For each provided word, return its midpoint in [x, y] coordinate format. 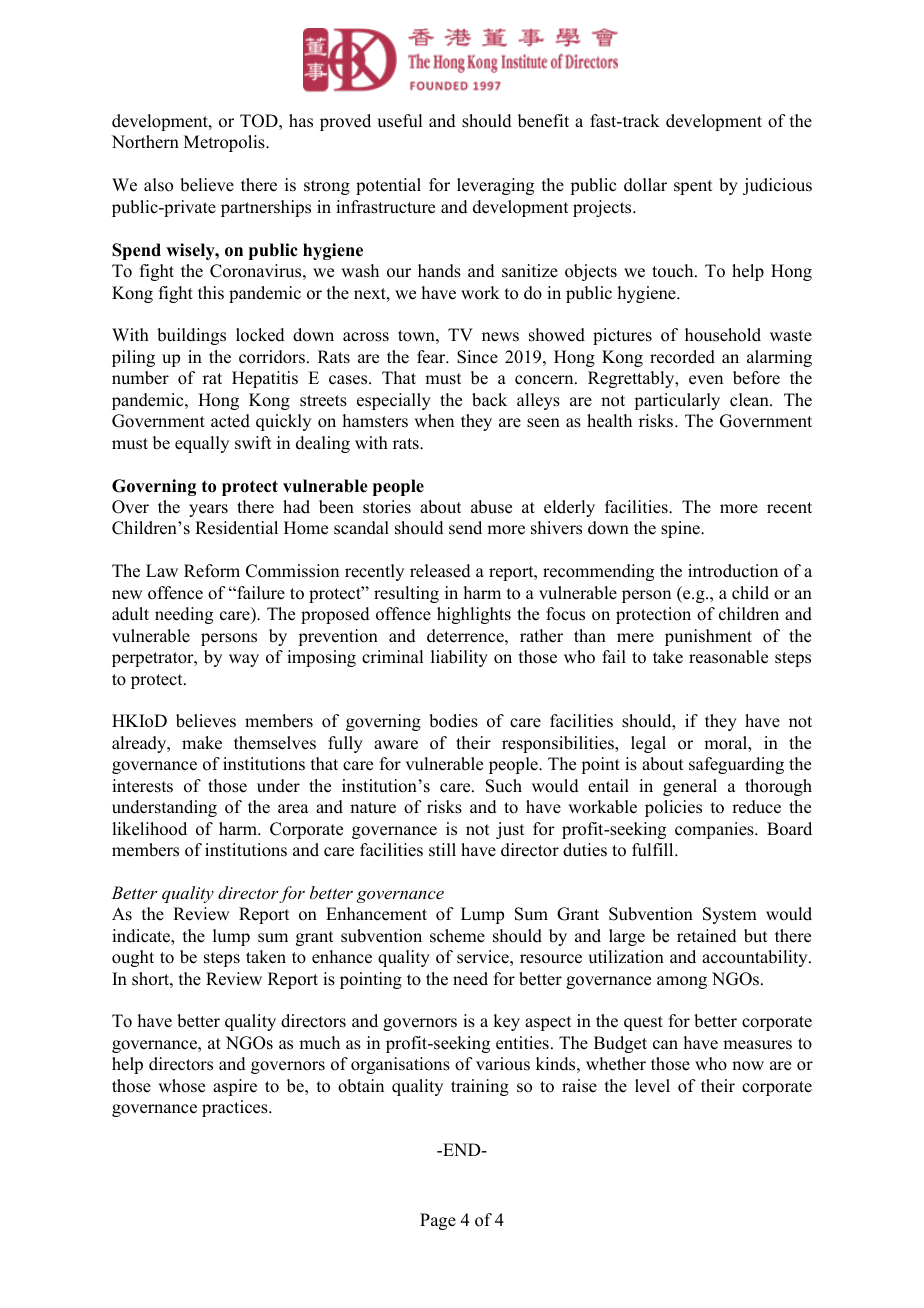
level [652, 1086]
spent [693, 187]
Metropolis [225, 143]
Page [438, 1221]
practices [236, 1108]
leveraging [495, 186]
